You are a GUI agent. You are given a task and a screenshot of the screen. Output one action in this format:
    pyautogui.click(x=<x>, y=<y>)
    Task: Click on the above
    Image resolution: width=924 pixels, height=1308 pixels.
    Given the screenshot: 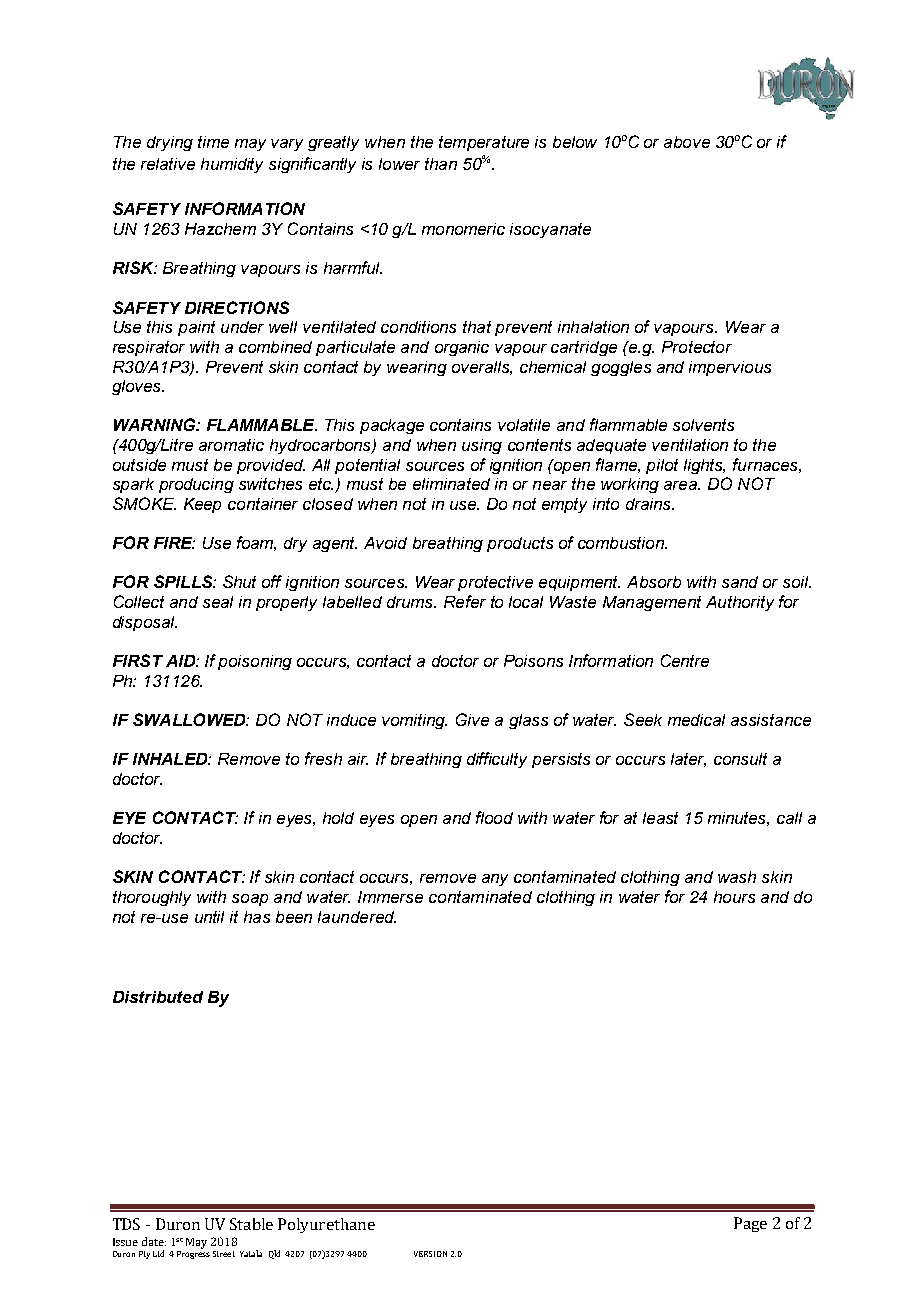 What is the action you would take?
    pyautogui.click(x=687, y=142)
